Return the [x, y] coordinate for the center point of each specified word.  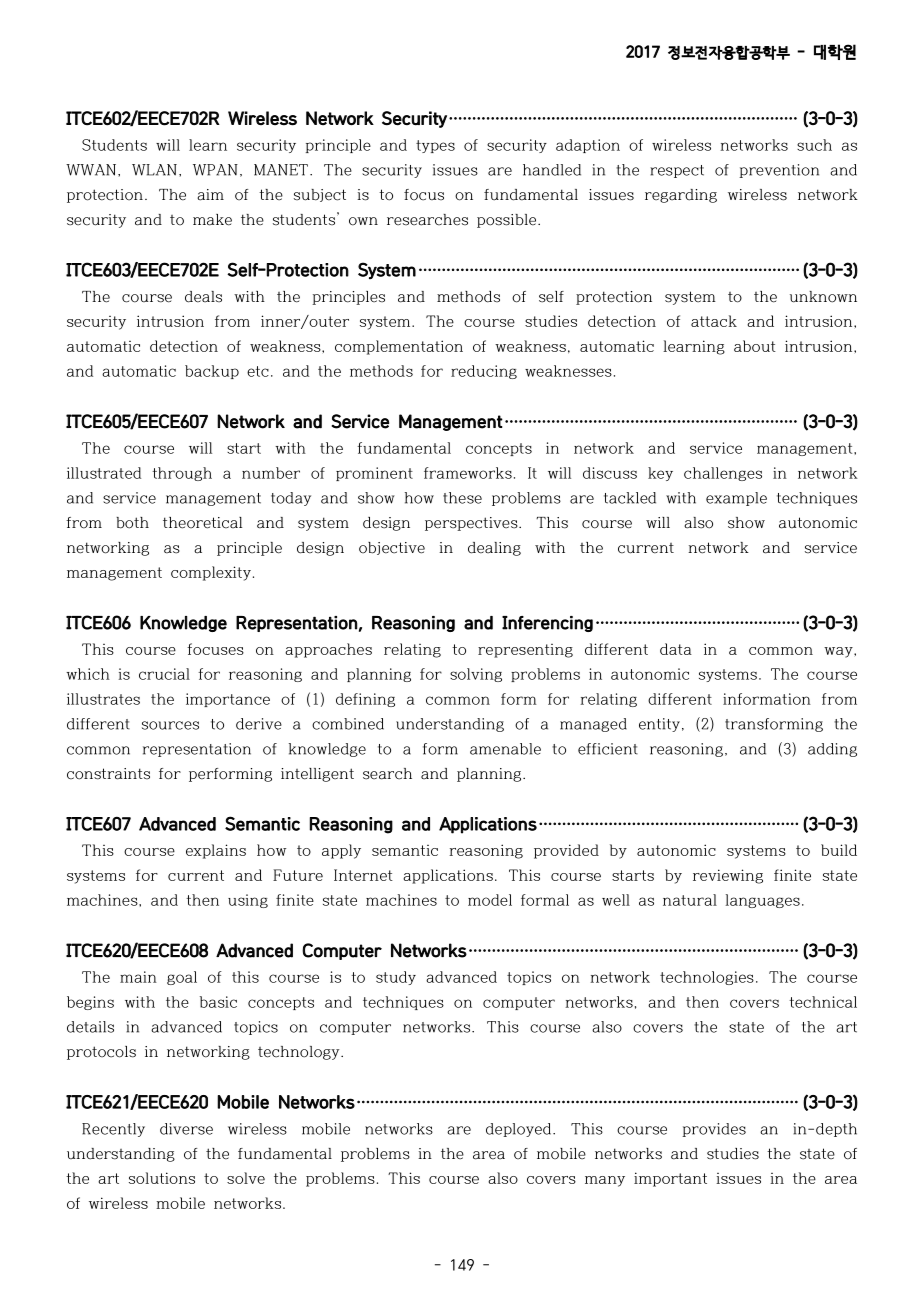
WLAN [154, 170]
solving [476, 675]
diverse [186, 1129]
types [435, 146]
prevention [779, 171]
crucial [164, 674]
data [676, 649]
